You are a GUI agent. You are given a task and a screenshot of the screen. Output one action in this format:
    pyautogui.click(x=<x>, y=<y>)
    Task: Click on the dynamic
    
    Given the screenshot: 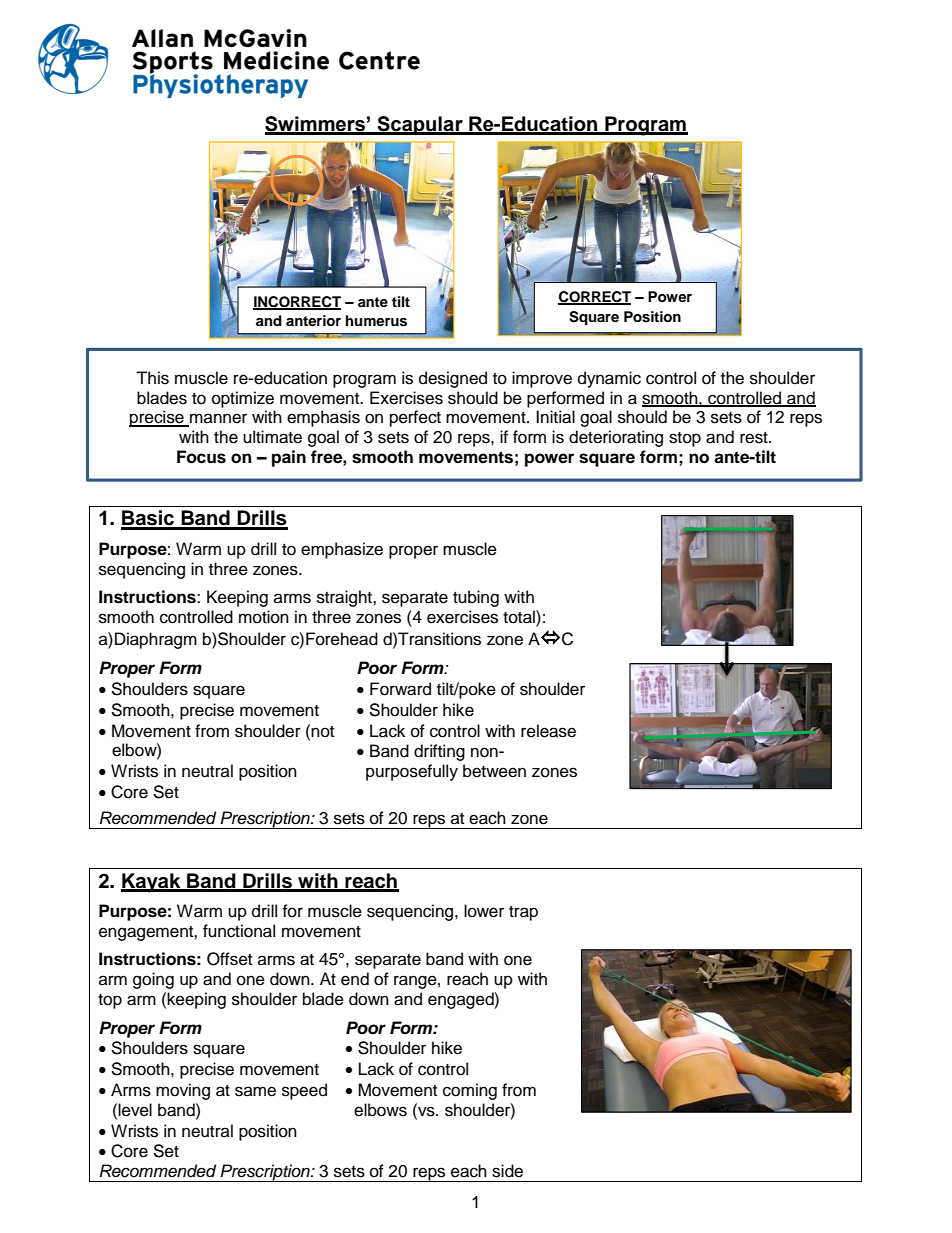 What is the action you would take?
    pyautogui.click(x=609, y=379)
